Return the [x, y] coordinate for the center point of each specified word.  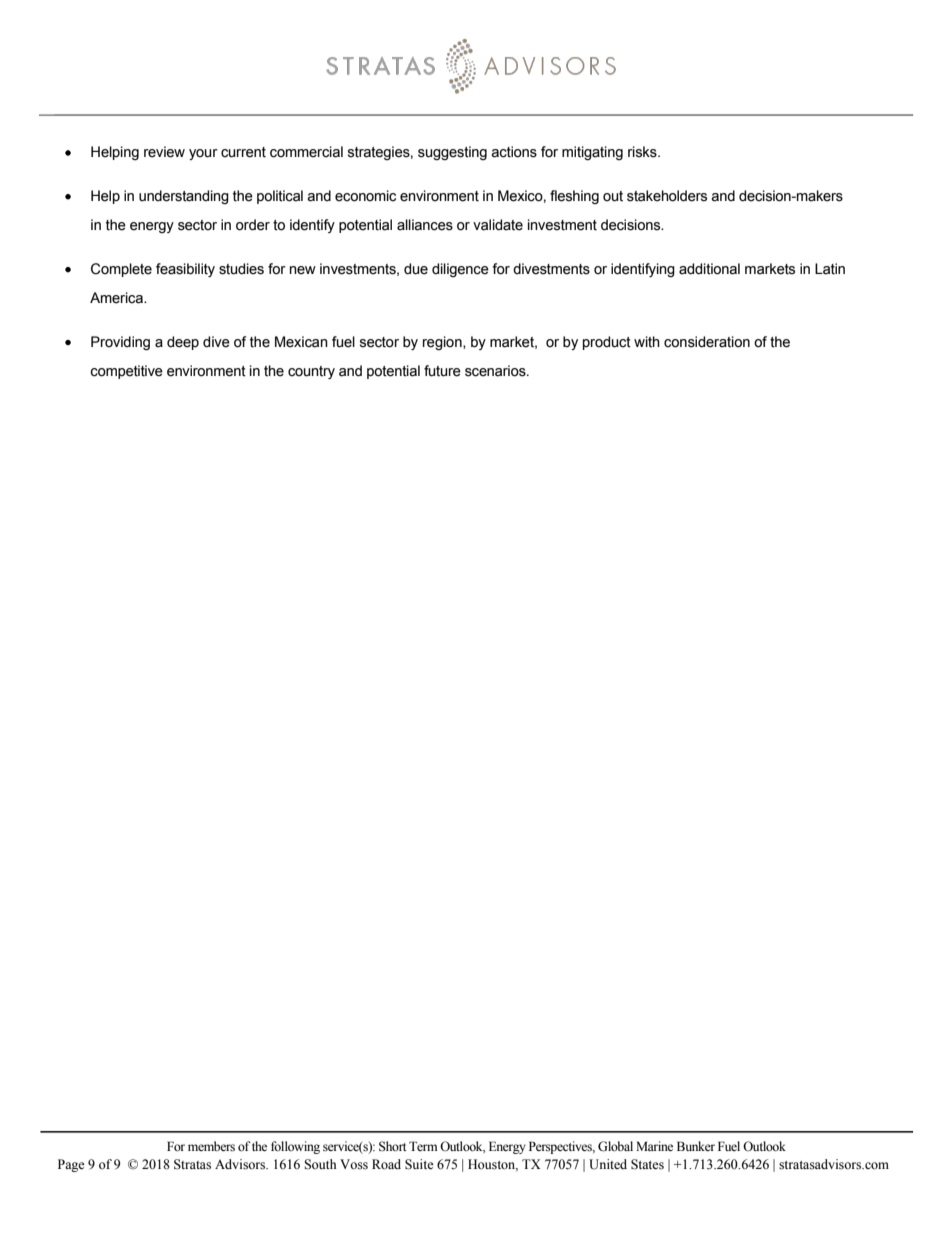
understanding [184, 197]
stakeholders [667, 196]
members [211, 1146]
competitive [126, 372]
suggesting [452, 153]
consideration [707, 342]
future [442, 371]
